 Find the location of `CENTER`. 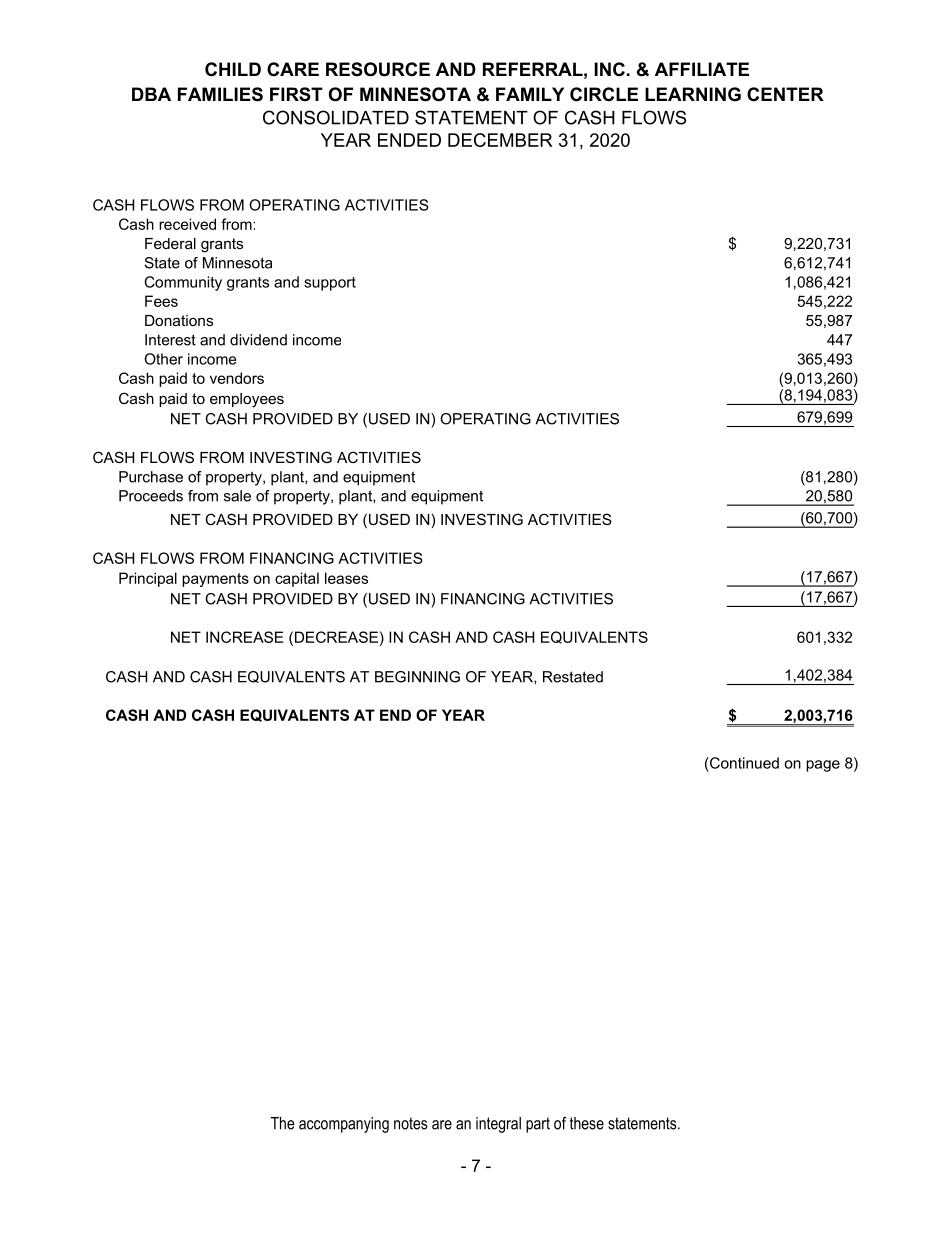

CENTER is located at coordinates (785, 94).
